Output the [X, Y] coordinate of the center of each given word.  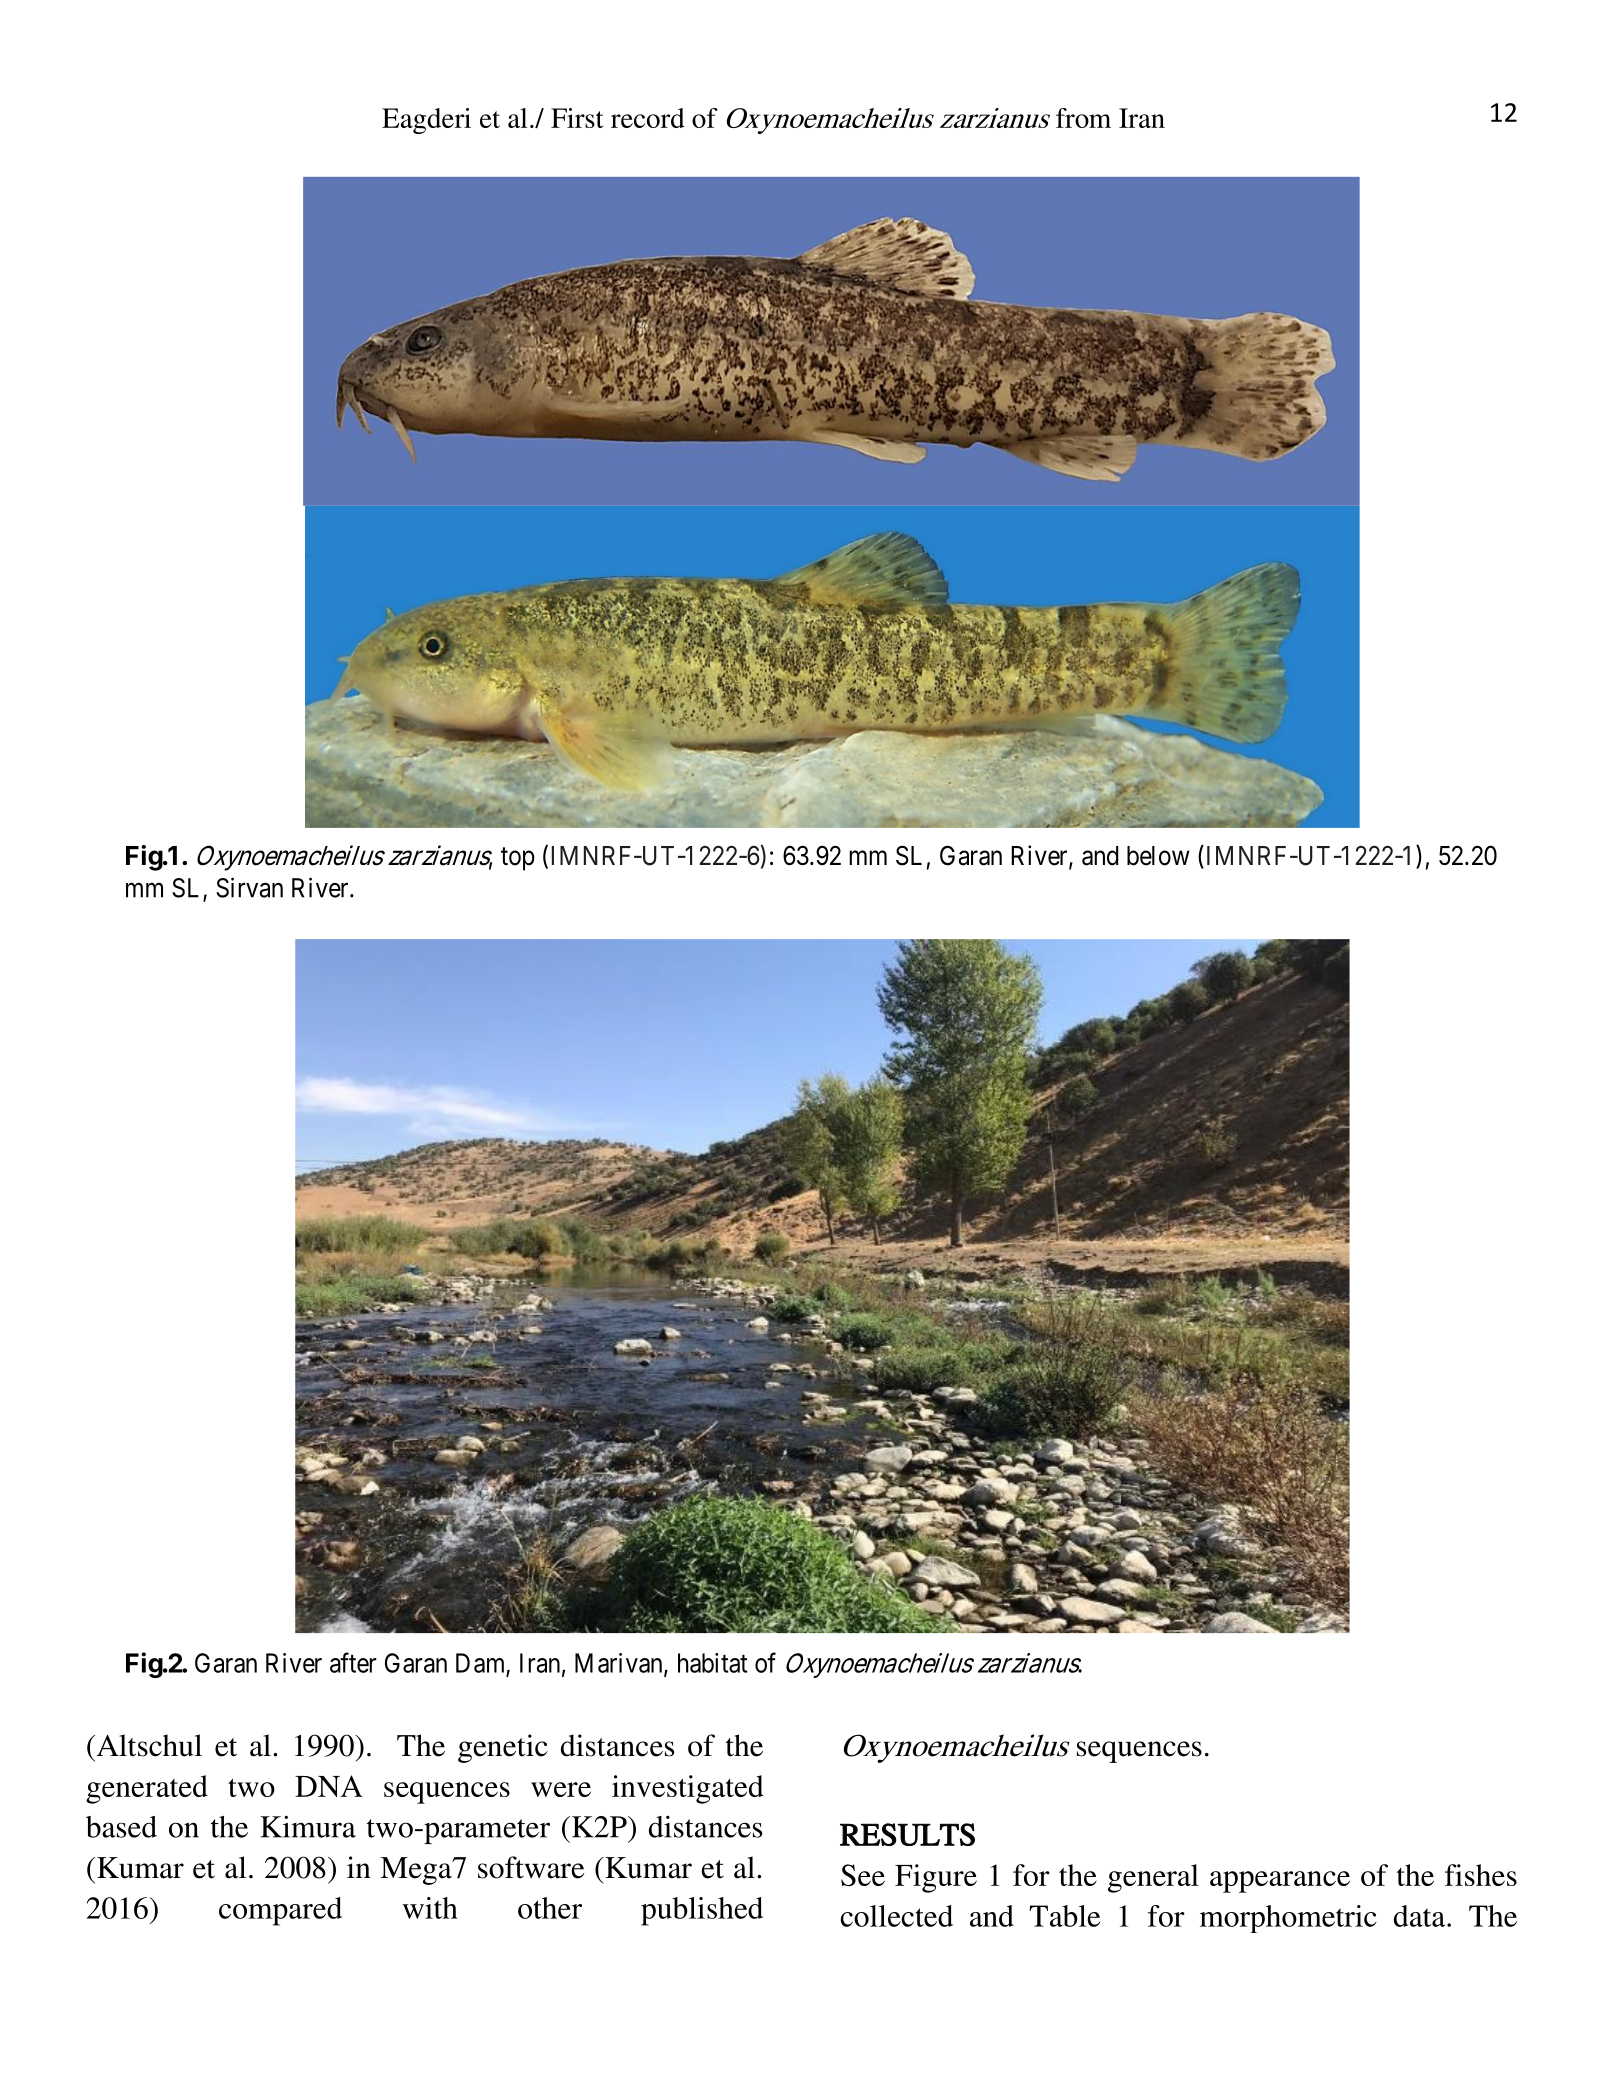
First [577, 118]
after [353, 1662]
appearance [1280, 1882]
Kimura [308, 1826]
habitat [712, 1663]
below [1158, 856]
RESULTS [907, 1834]
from [1083, 118]
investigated [688, 1789]
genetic [503, 1748]
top [518, 859]
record [648, 118]
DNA [329, 1786]
